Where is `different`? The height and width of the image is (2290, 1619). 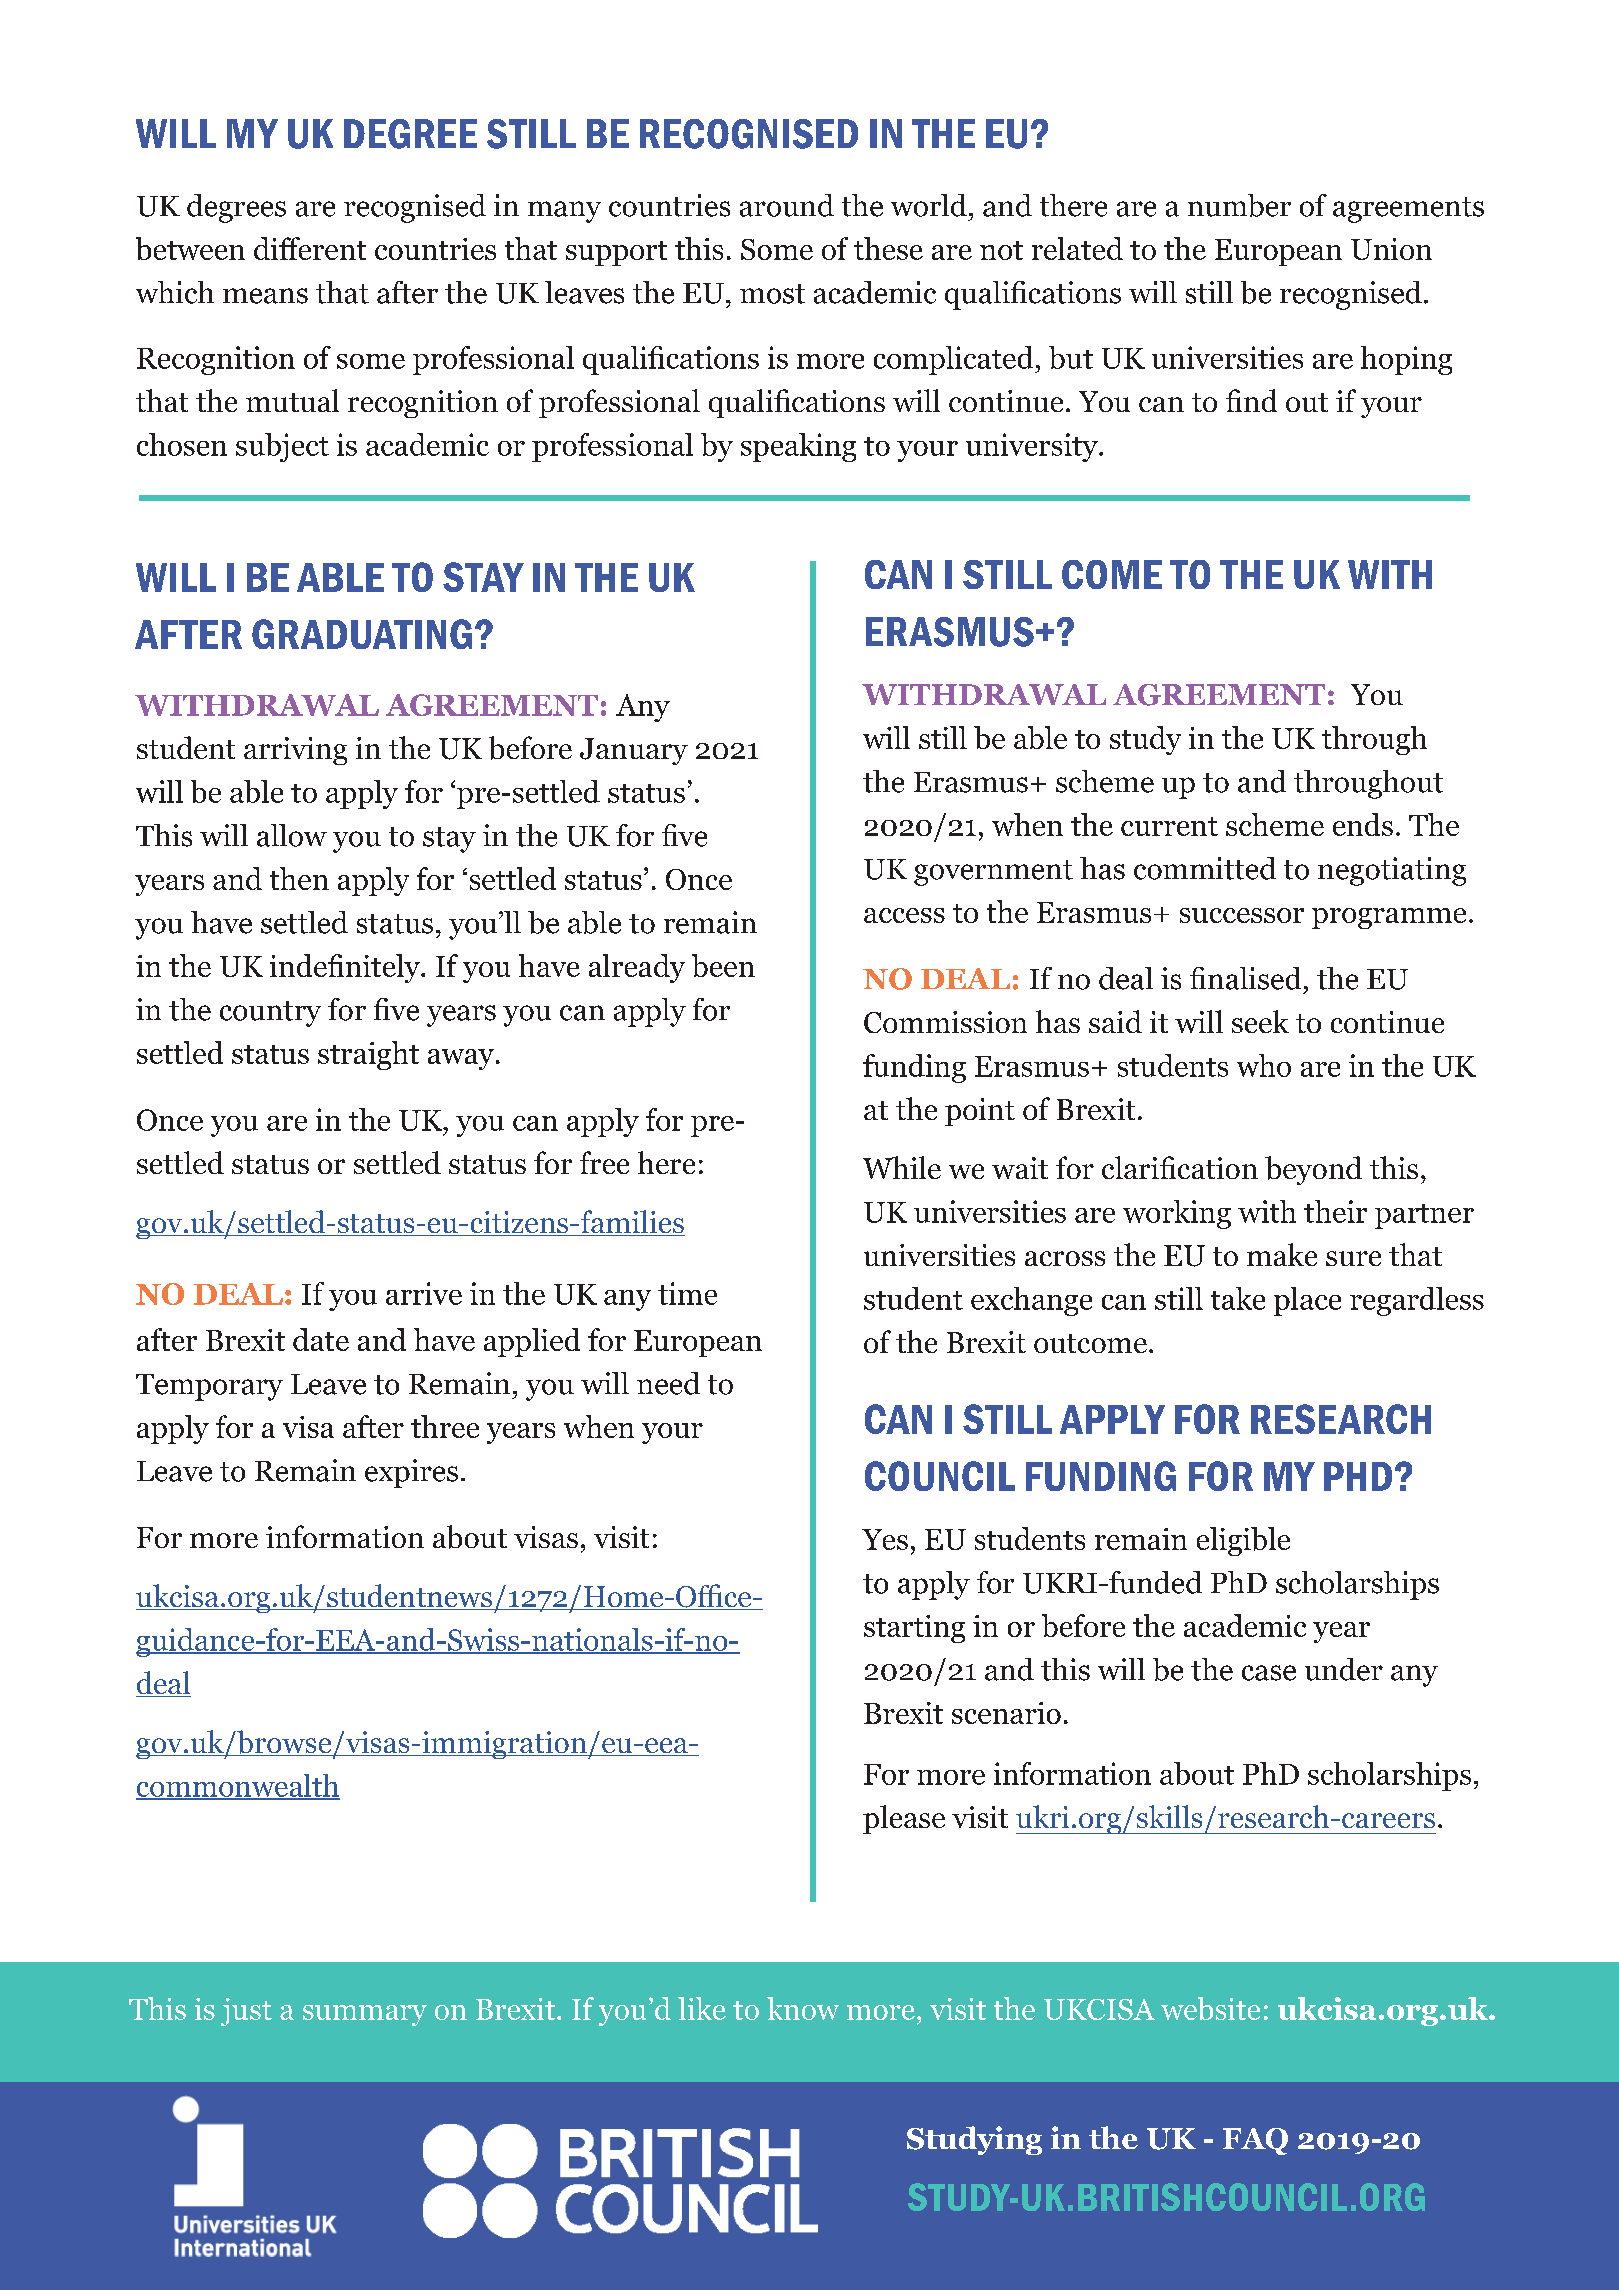
different is located at coordinates (310, 248).
